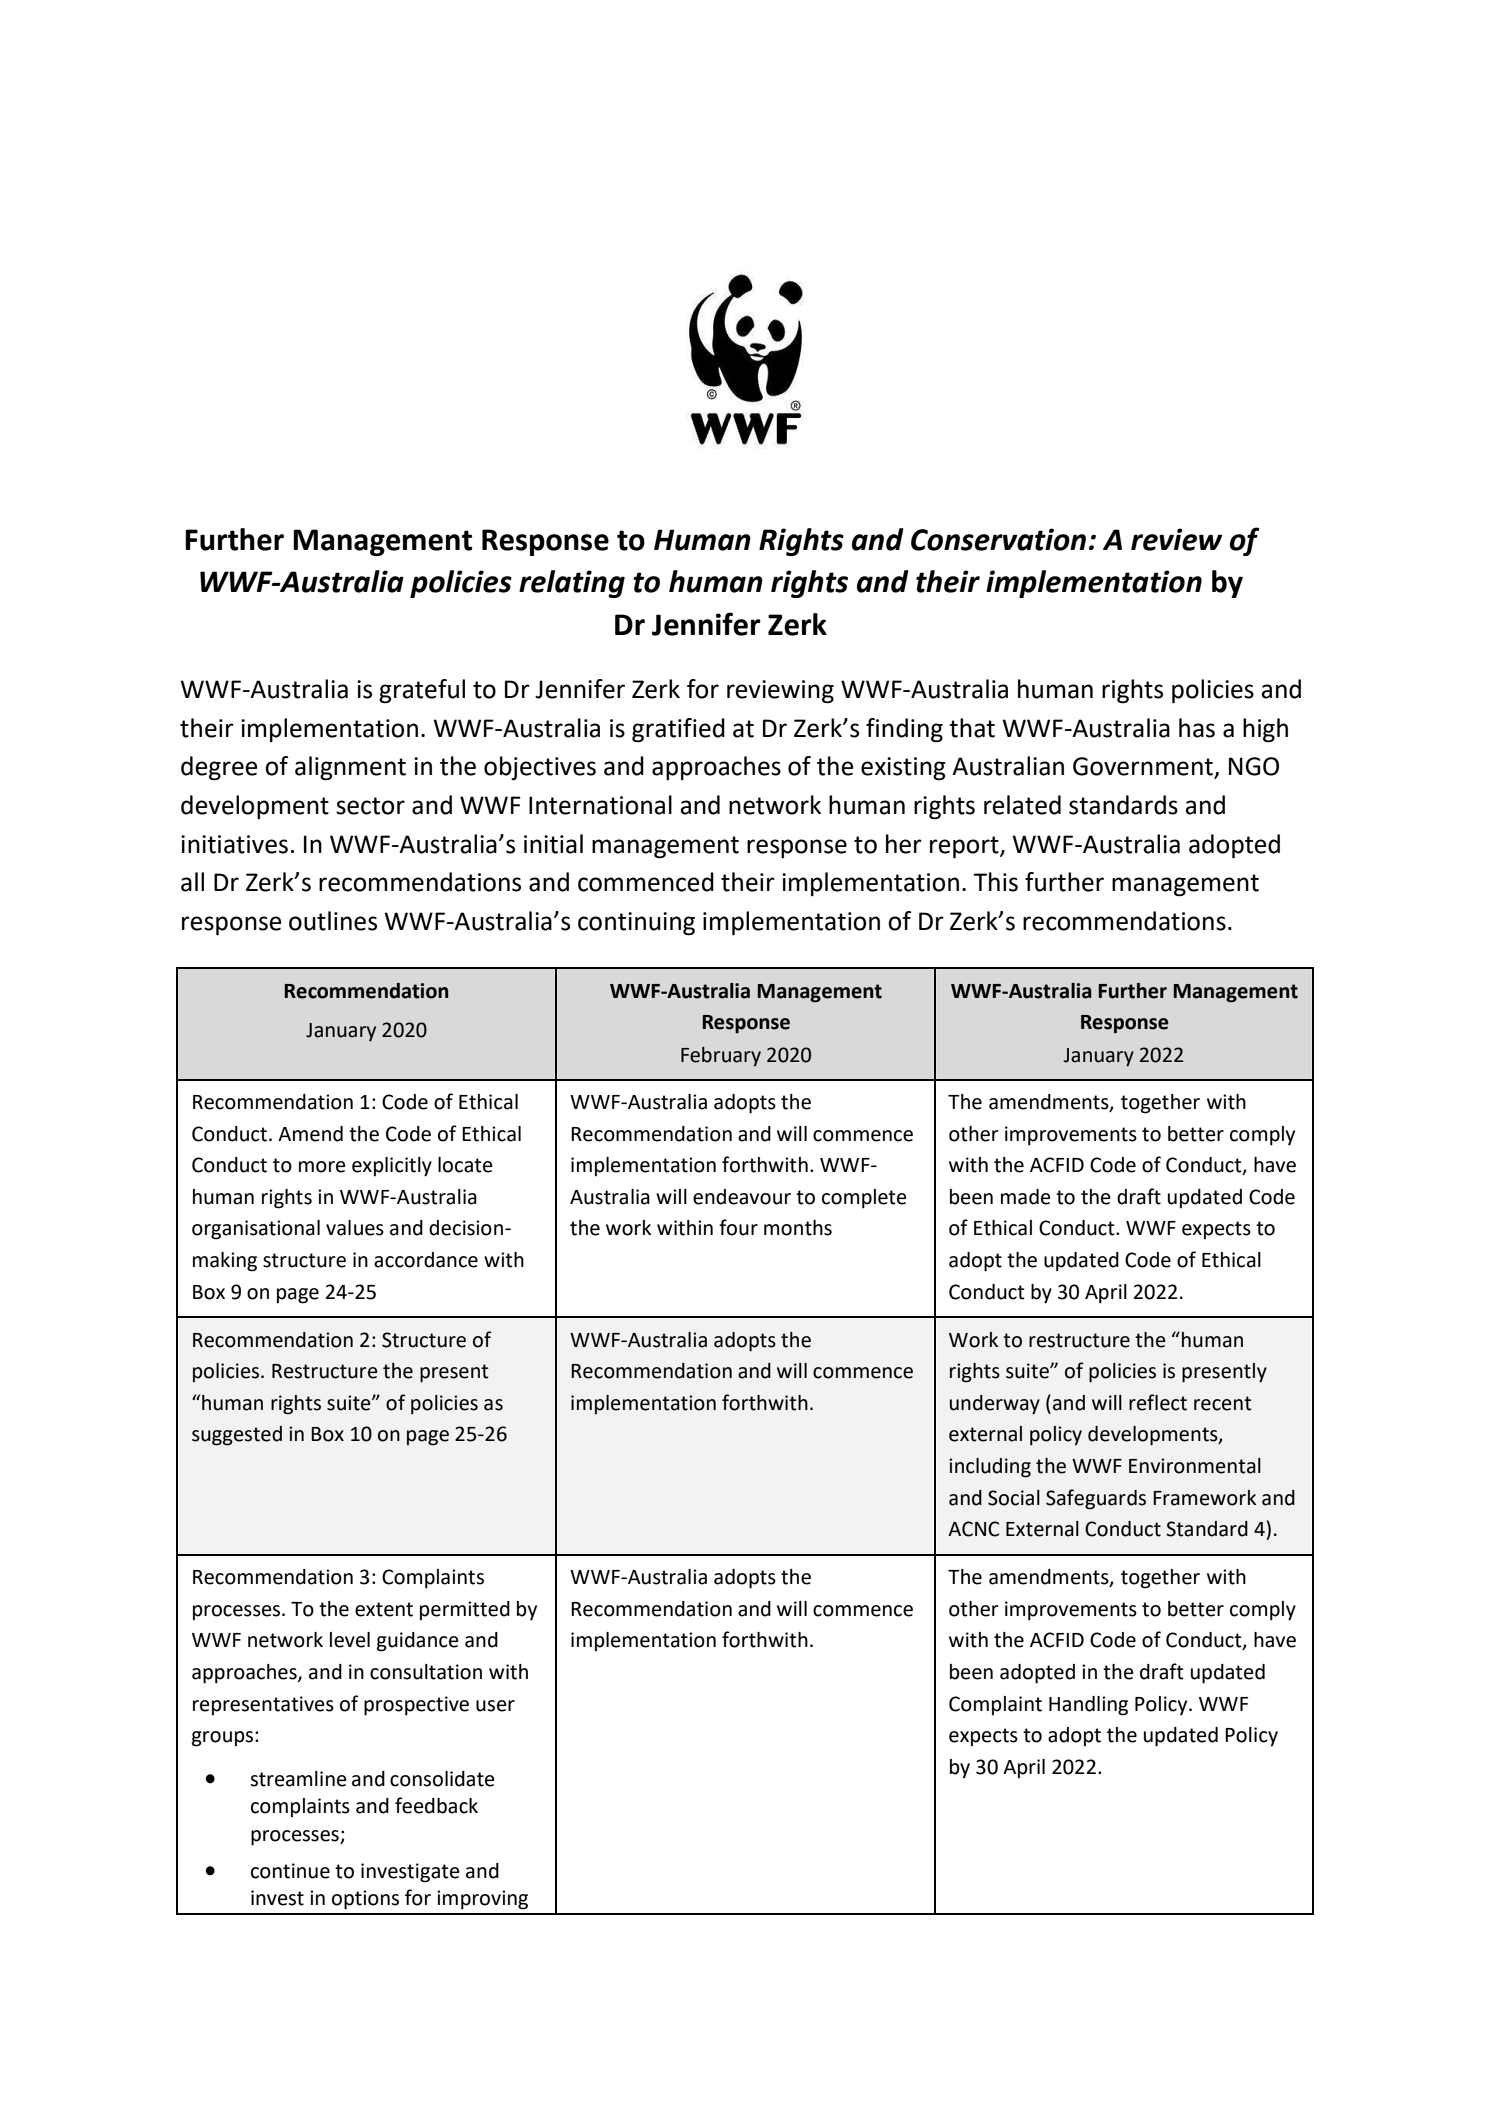 Image resolution: width=1491 pixels, height=2108 pixels. Describe the element at coordinates (738, 1227) in the screenshot. I see `four` at that location.
